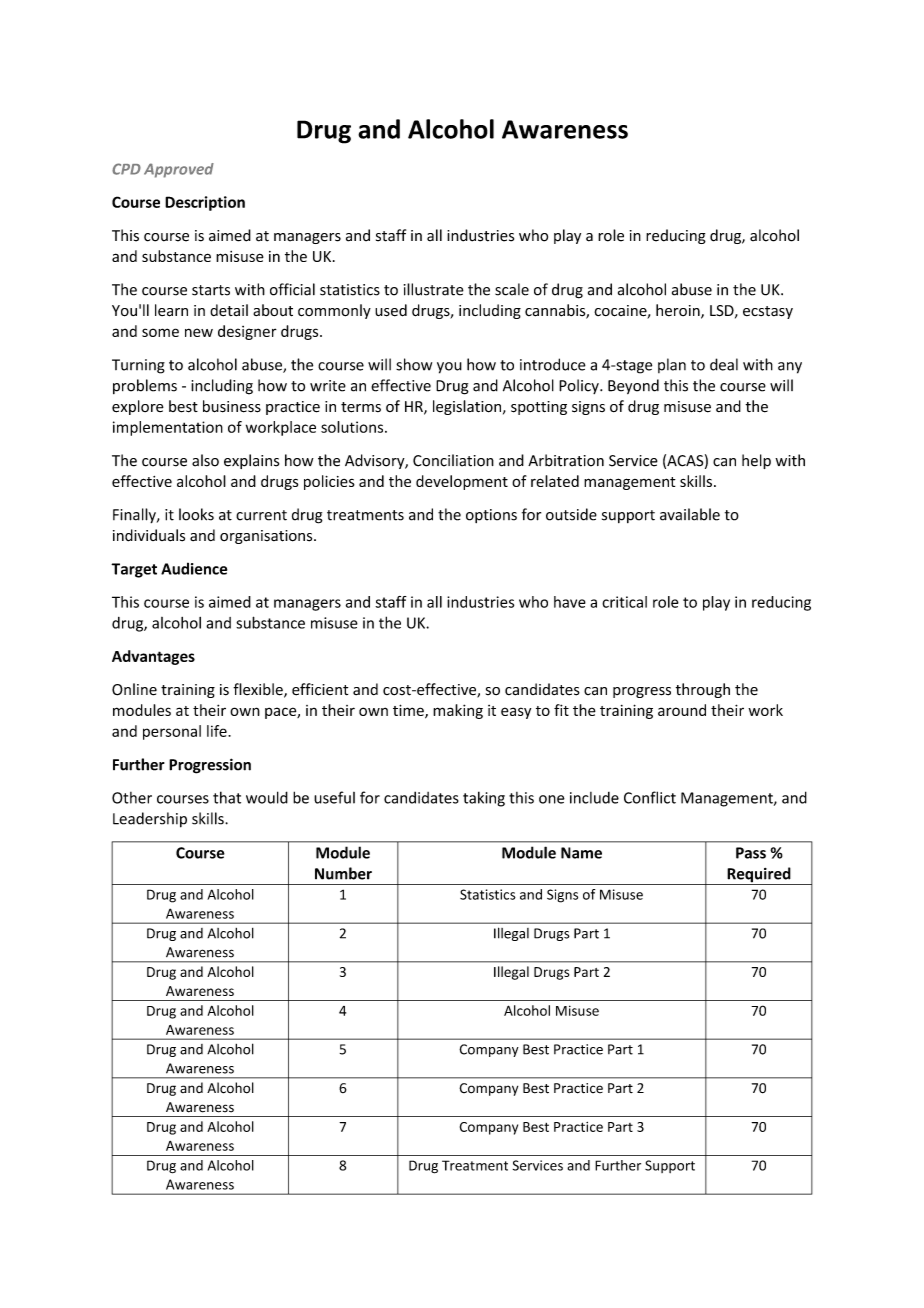  What do you see at coordinates (633, 386) in the document?
I see `Beyond` at bounding box center [633, 386].
